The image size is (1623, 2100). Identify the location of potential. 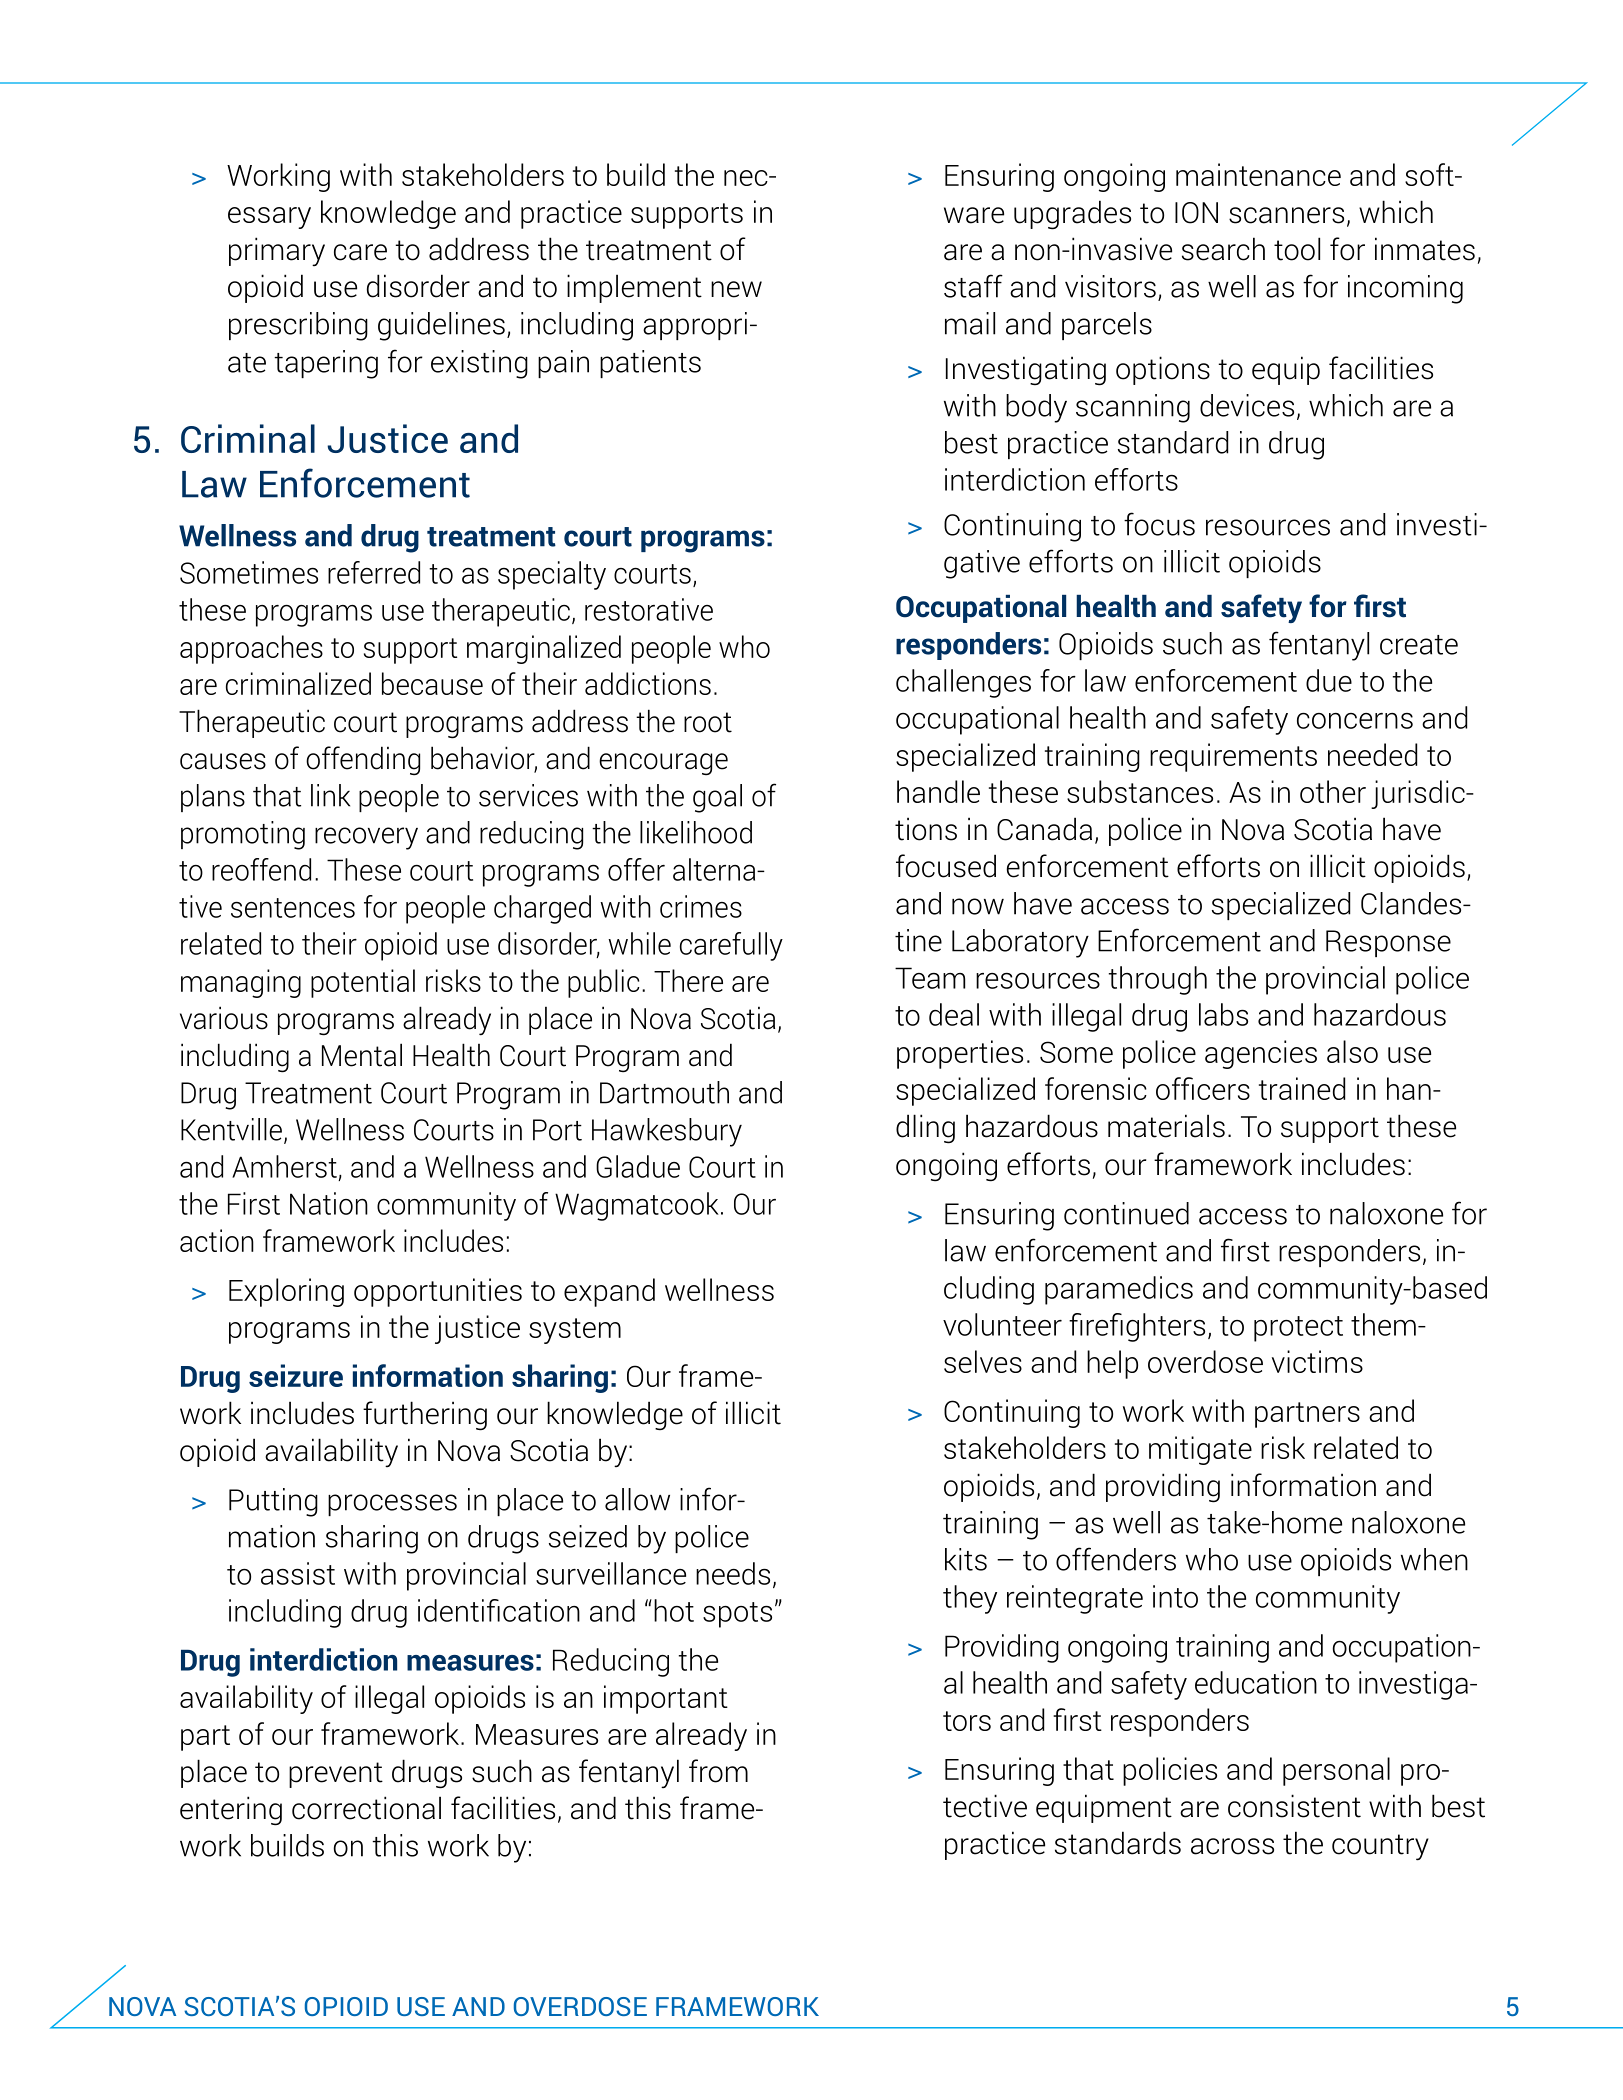
(363, 983).
